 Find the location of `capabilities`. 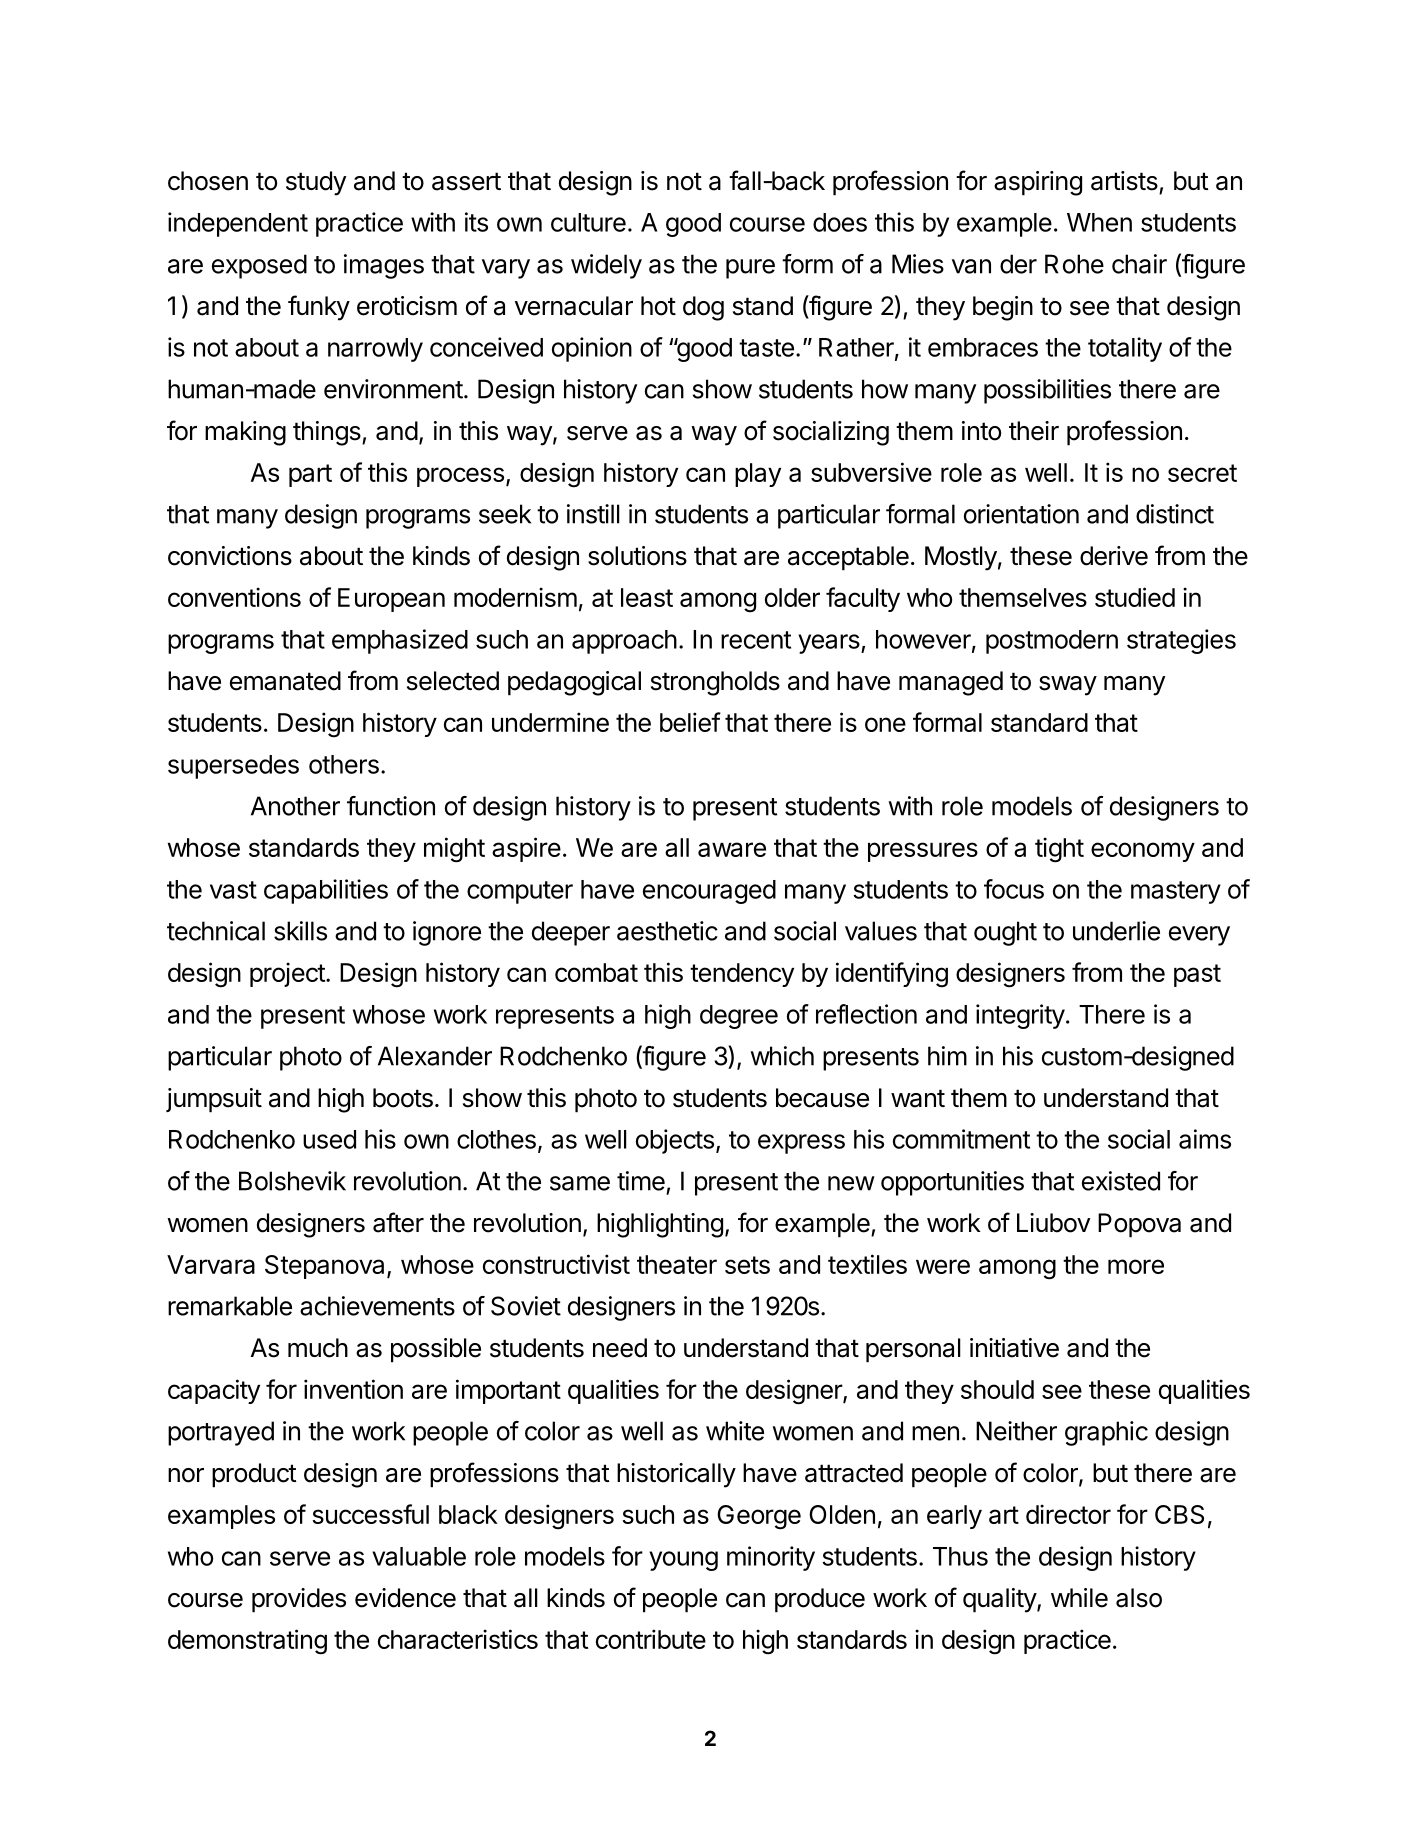

capabilities is located at coordinates (326, 891).
